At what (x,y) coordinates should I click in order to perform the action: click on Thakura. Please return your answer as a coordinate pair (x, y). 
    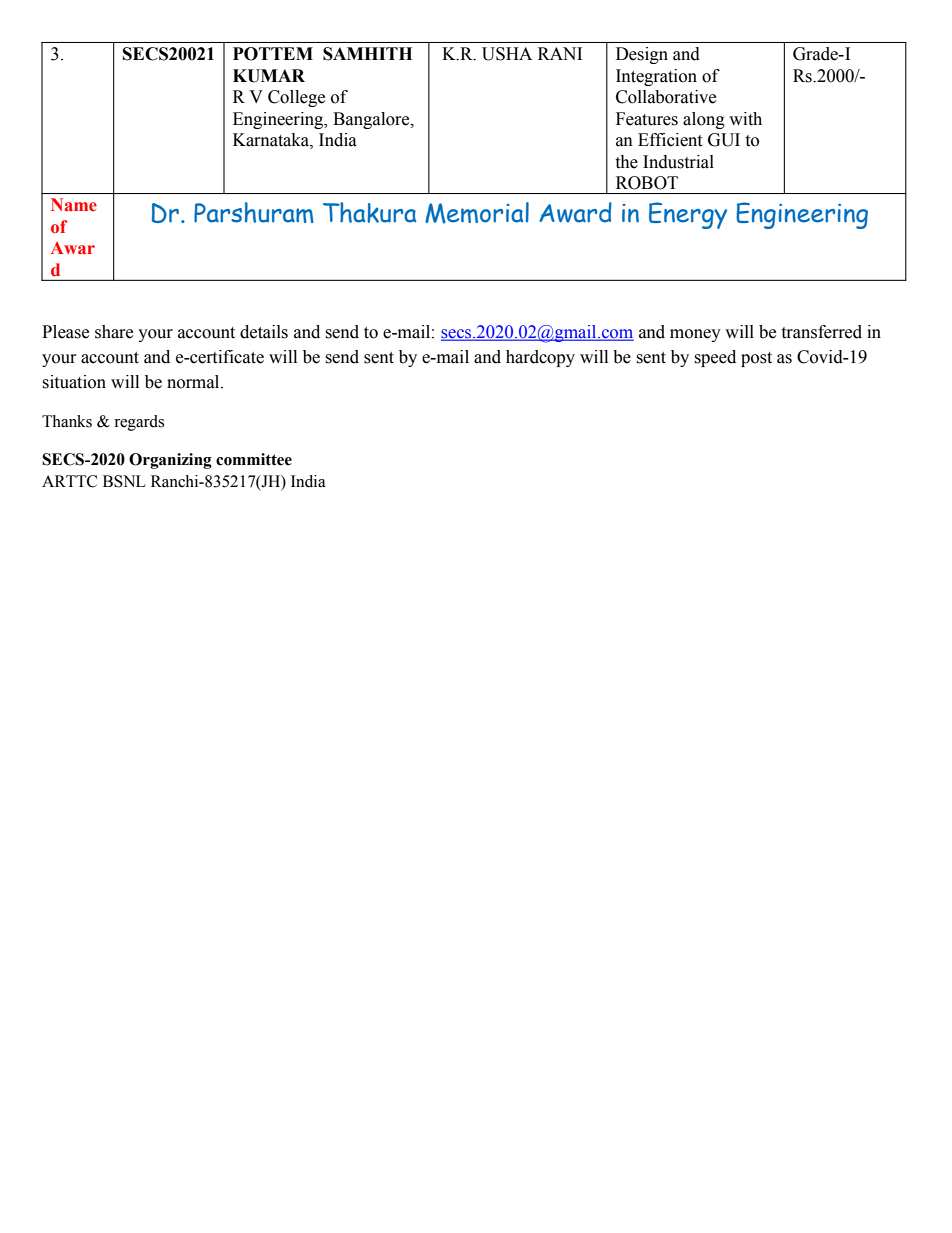
    Looking at the image, I should click on (369, 212).
